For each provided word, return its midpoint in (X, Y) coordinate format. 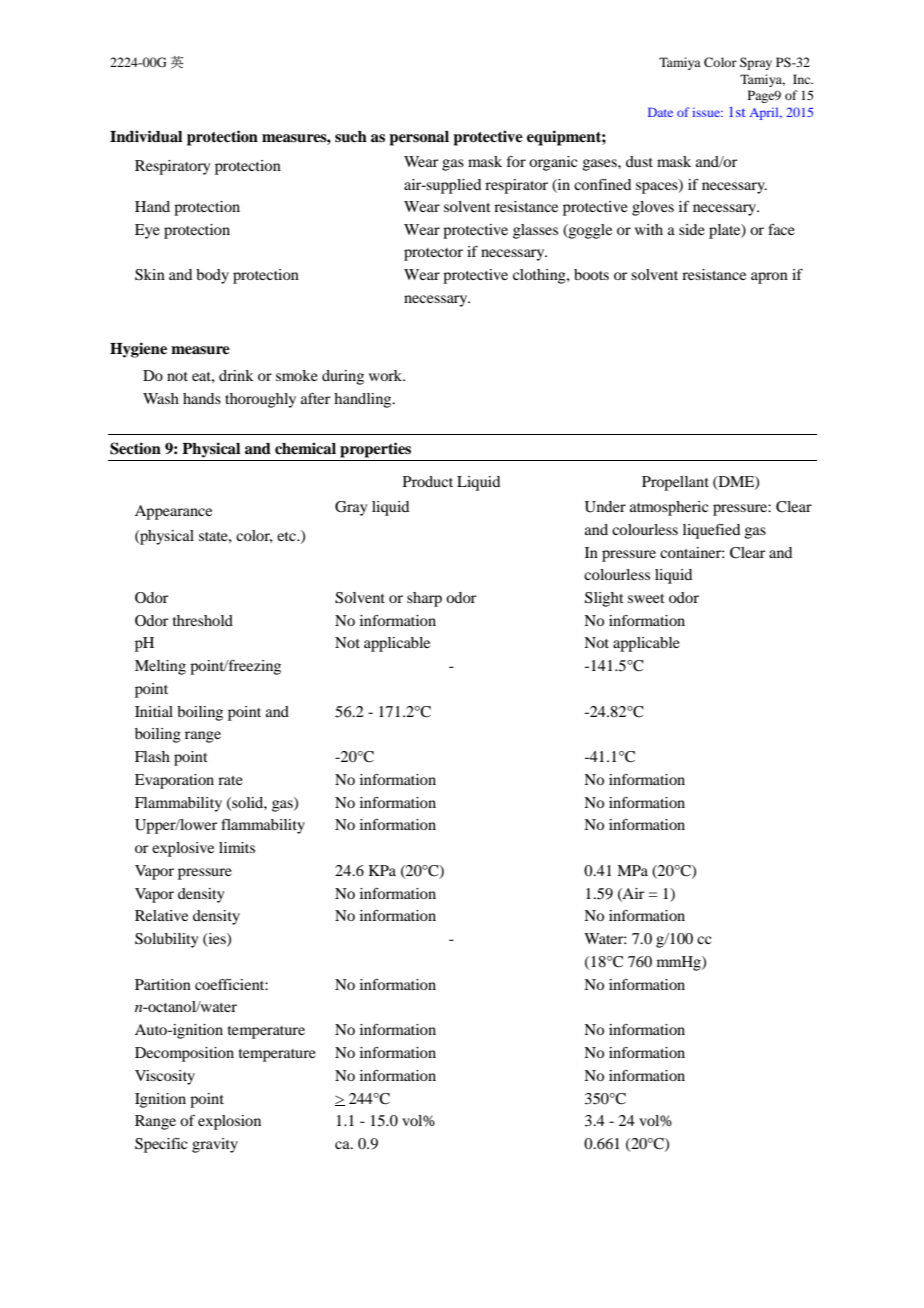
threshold (203, 620)
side (692, 229)
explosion (229, 1122)
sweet (646, 598)
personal (419, 138)
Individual (146, 136)
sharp (424, 599)
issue (707, 112)
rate (230, 780)
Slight (604, 599)
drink (236, 375)
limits (237, 847)
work (387, 375)
